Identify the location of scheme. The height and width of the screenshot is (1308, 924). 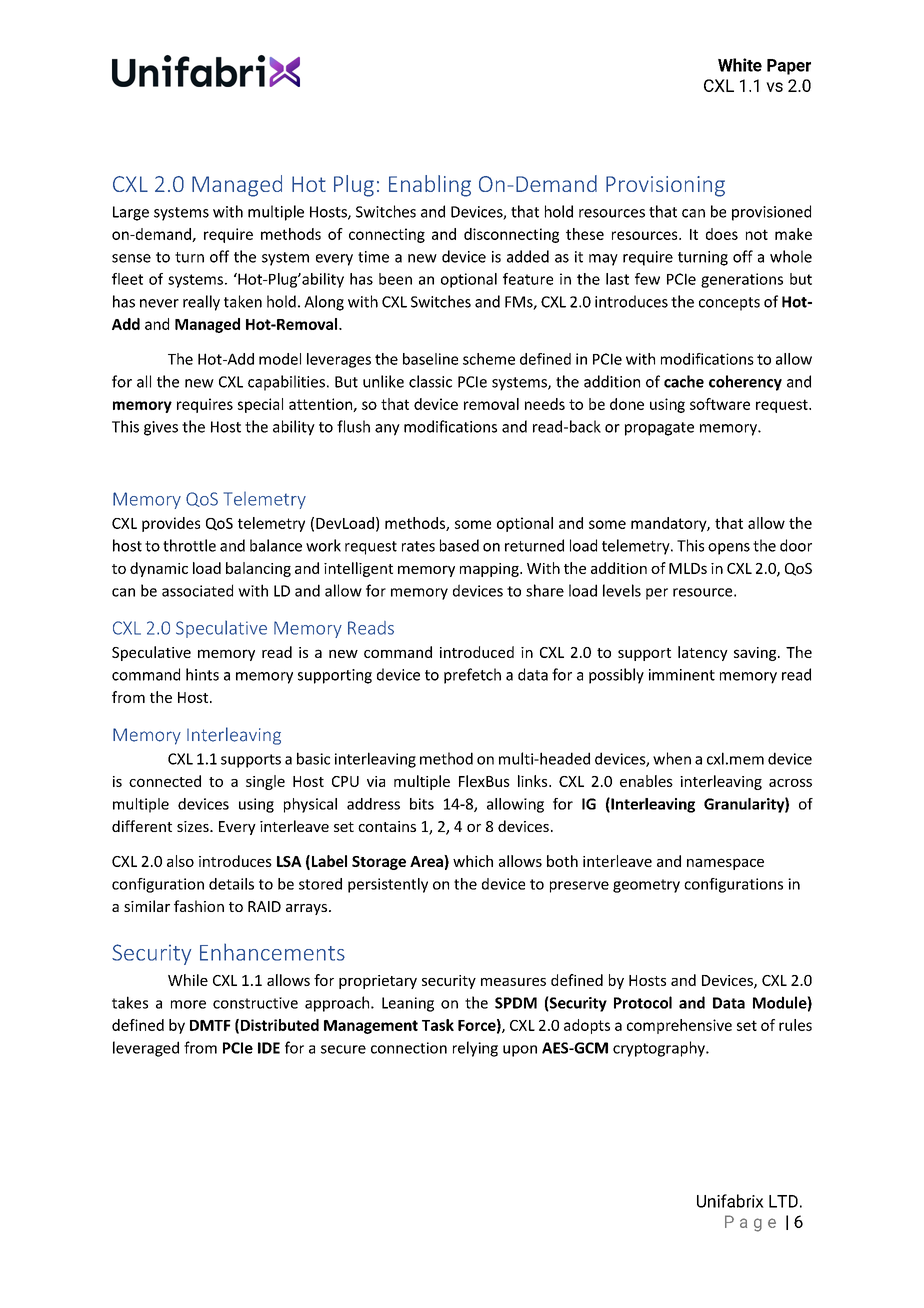
(489, 359).
